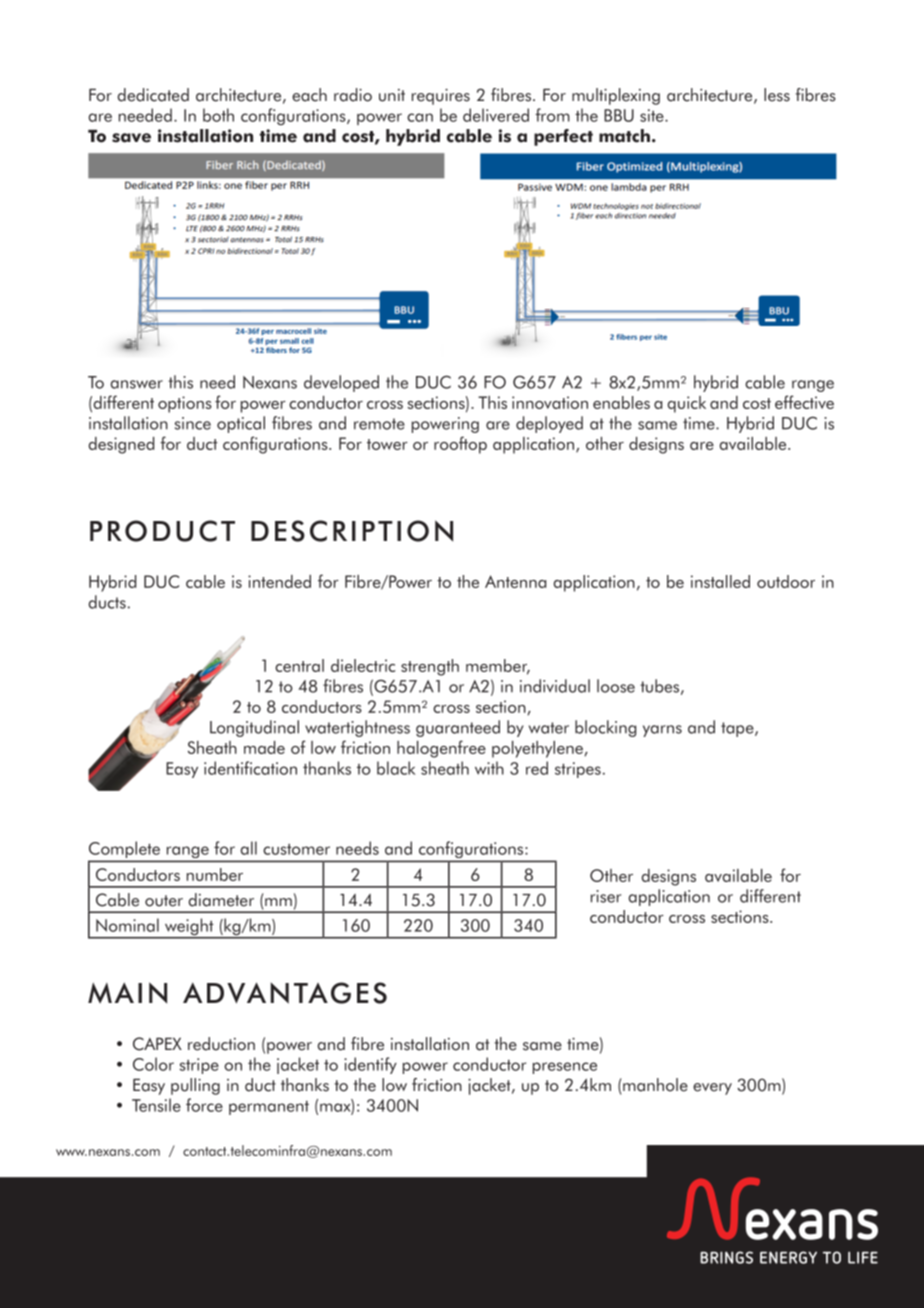 The width and height of the image is (924, 1308). What do you see at coordinates (218, 115) in the image?
I see `both` at bounding box center [218, 115].
